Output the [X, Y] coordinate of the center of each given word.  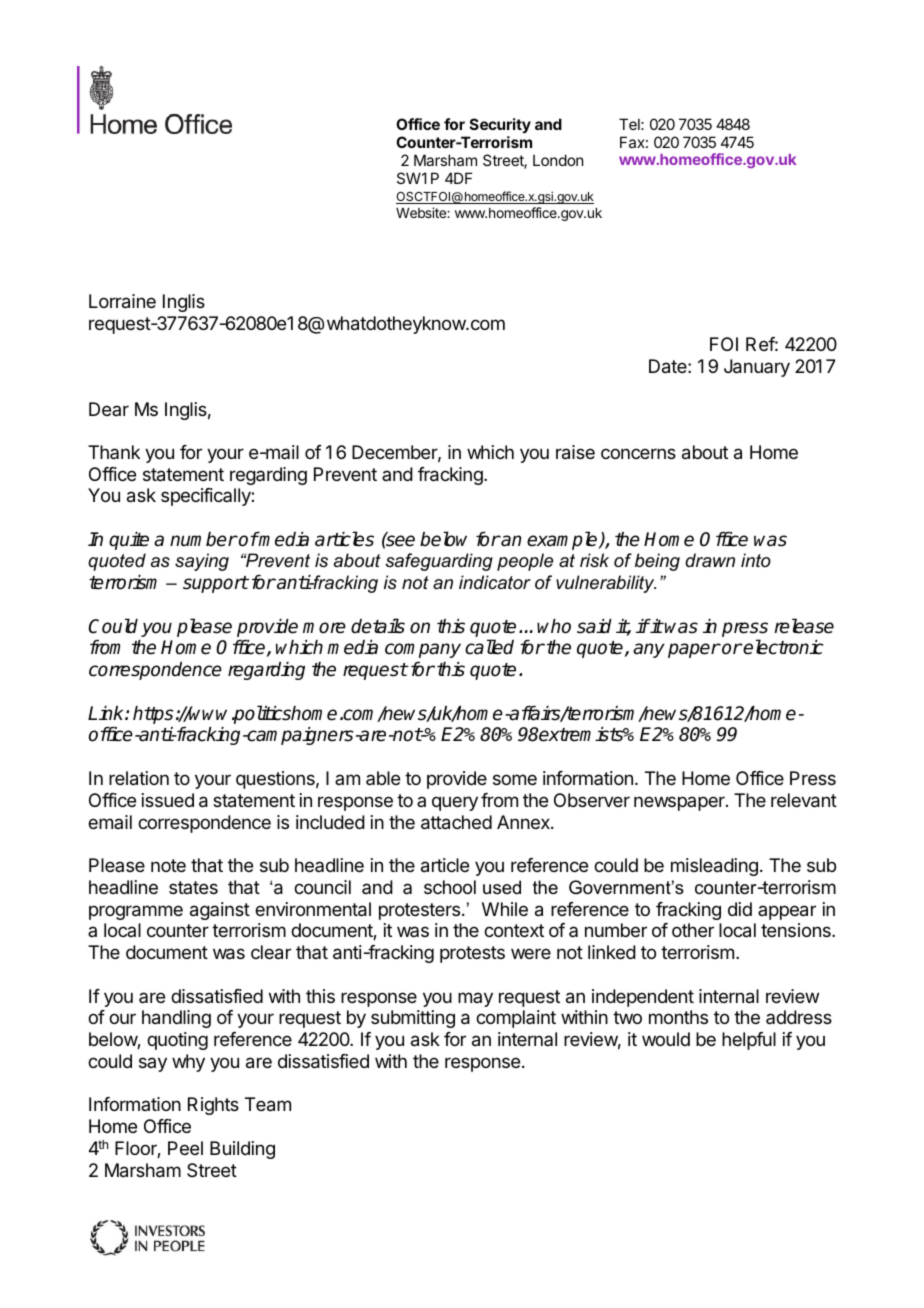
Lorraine [122, 301]
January [757, 368]
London [558, 160]
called [489, 647]
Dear [109, 409]
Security [500, 125]
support [215, 584]
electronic [783, 647]
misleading [714, 867]
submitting [413, 1019]
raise [575, 452]
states [193, 887]
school [450, 887]
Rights [213, 1106]
